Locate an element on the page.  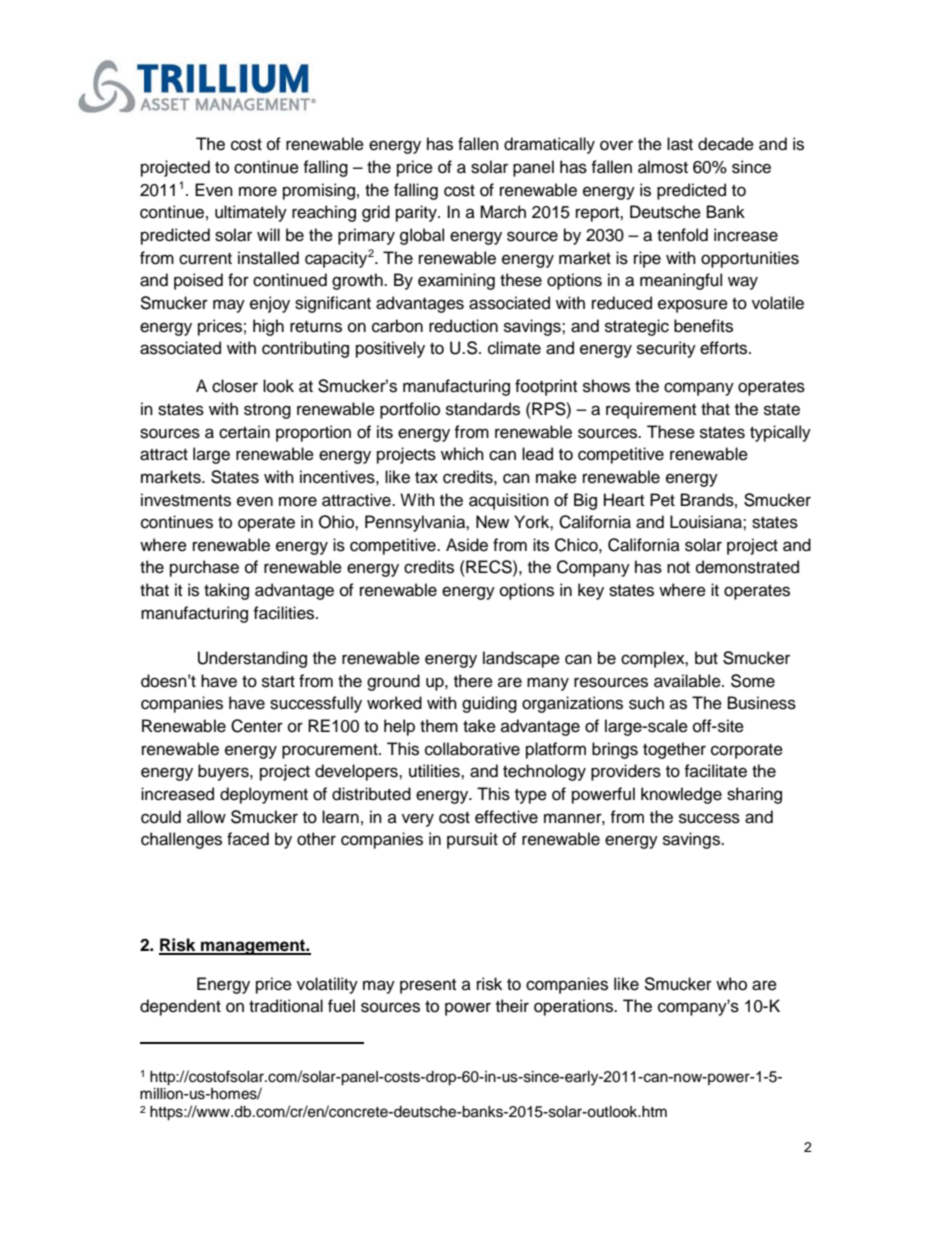
Aside is located at coordinates (467, 545).
